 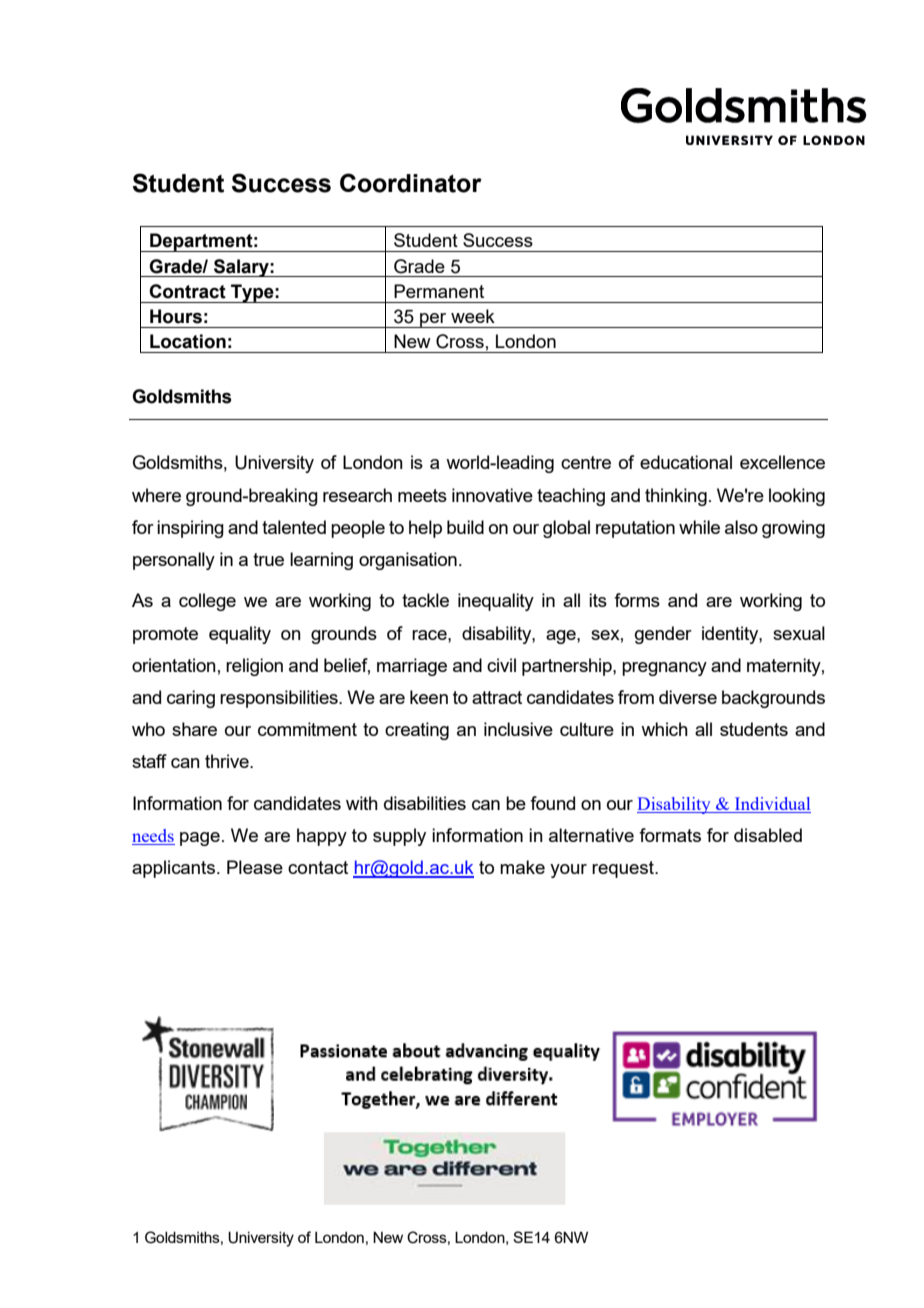 I want to click on week, so click(x=473, y=316).
